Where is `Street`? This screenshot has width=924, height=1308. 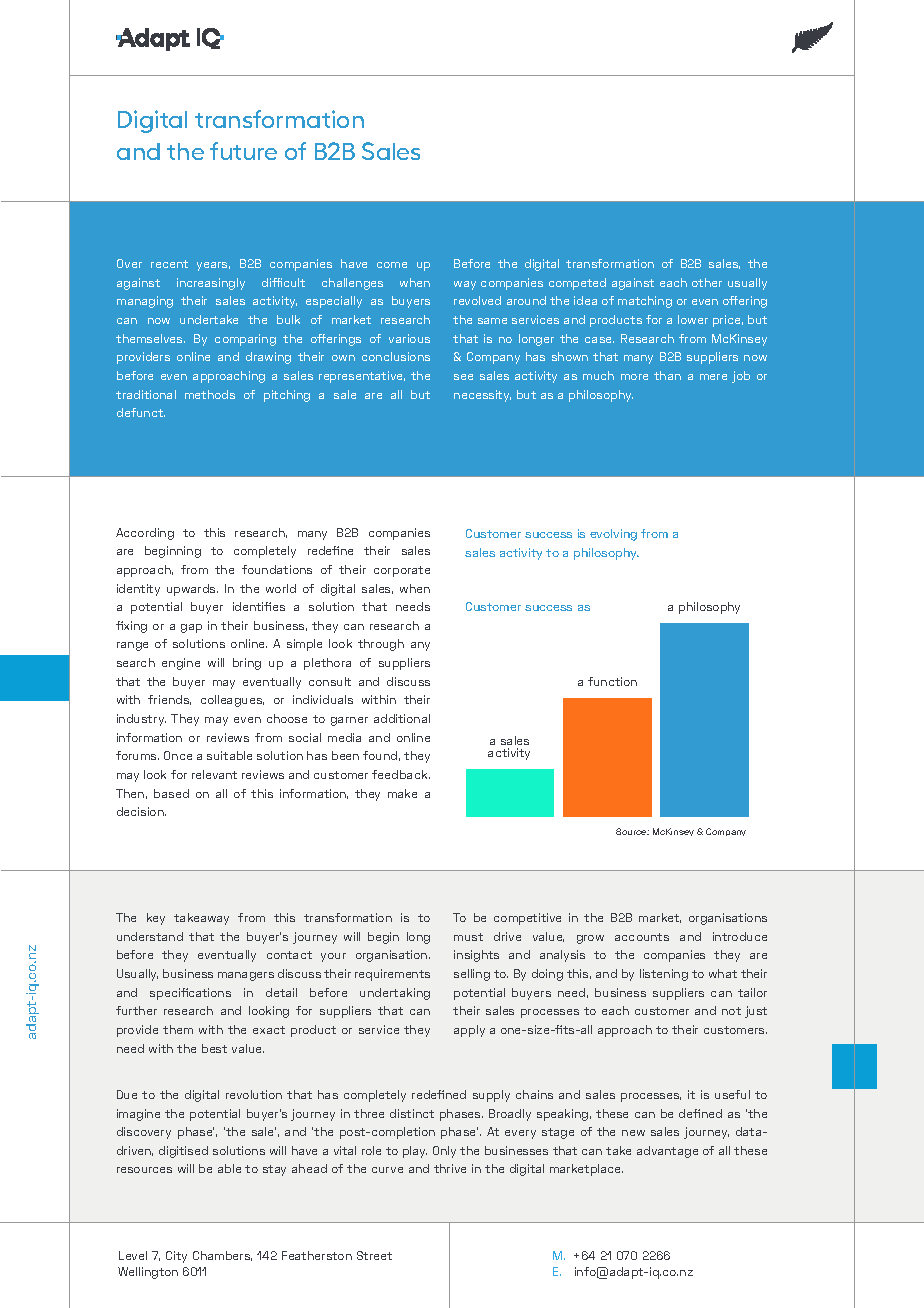
Street is located at coordinates (374, 1255).
